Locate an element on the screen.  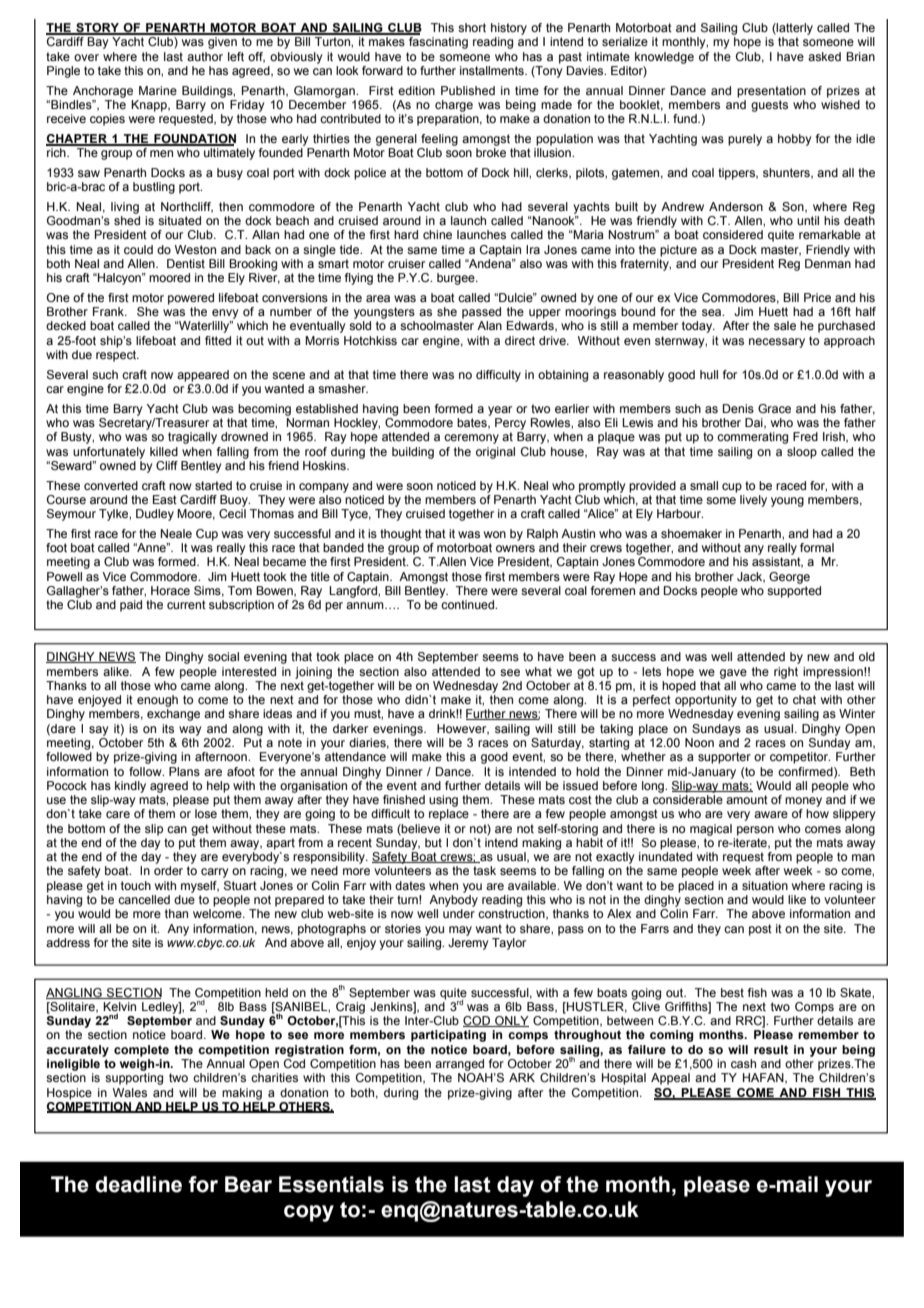
cash is located at coordinates (743, 1063).
